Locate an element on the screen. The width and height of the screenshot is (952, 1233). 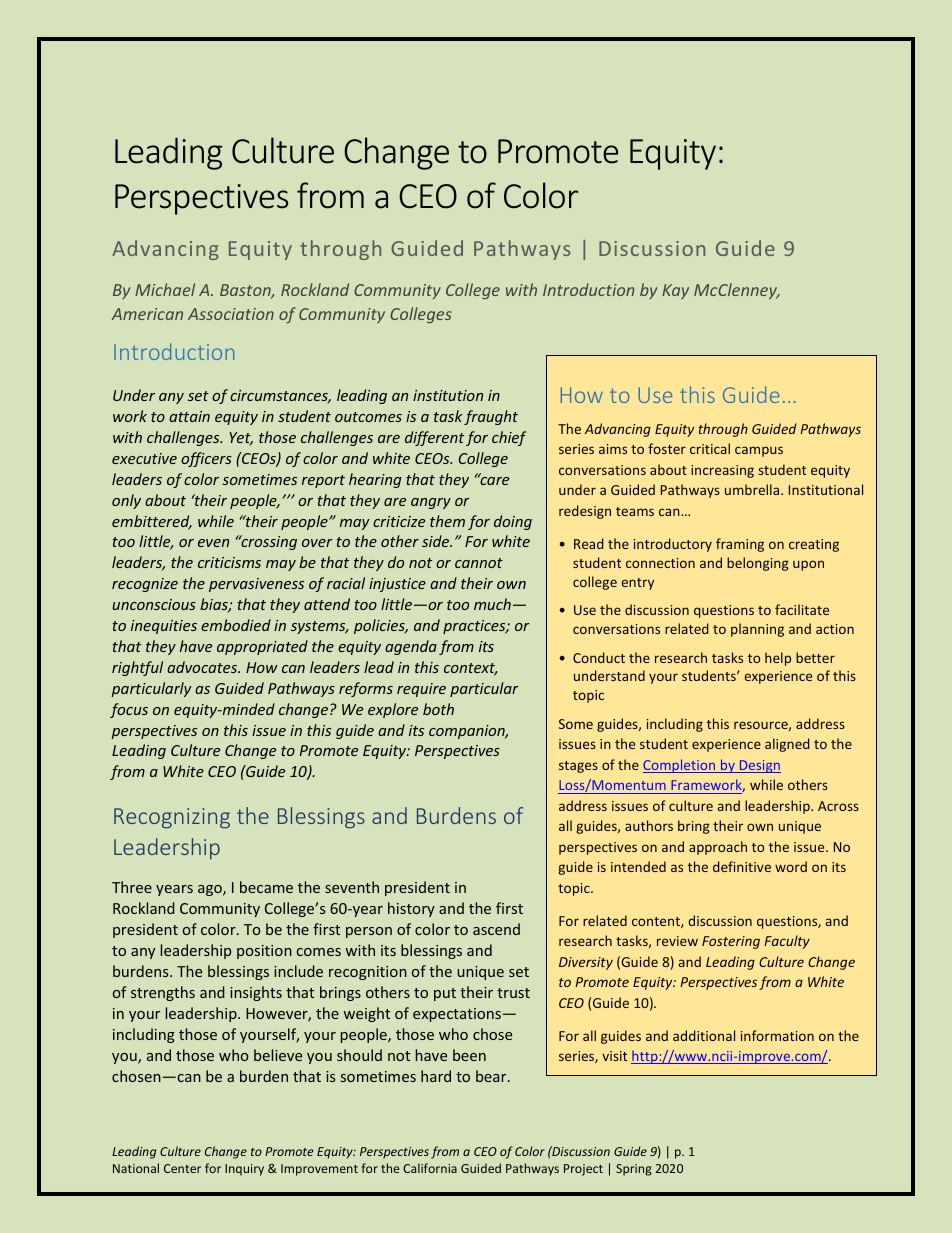
Spring is located at coordinates (634, 1170).
